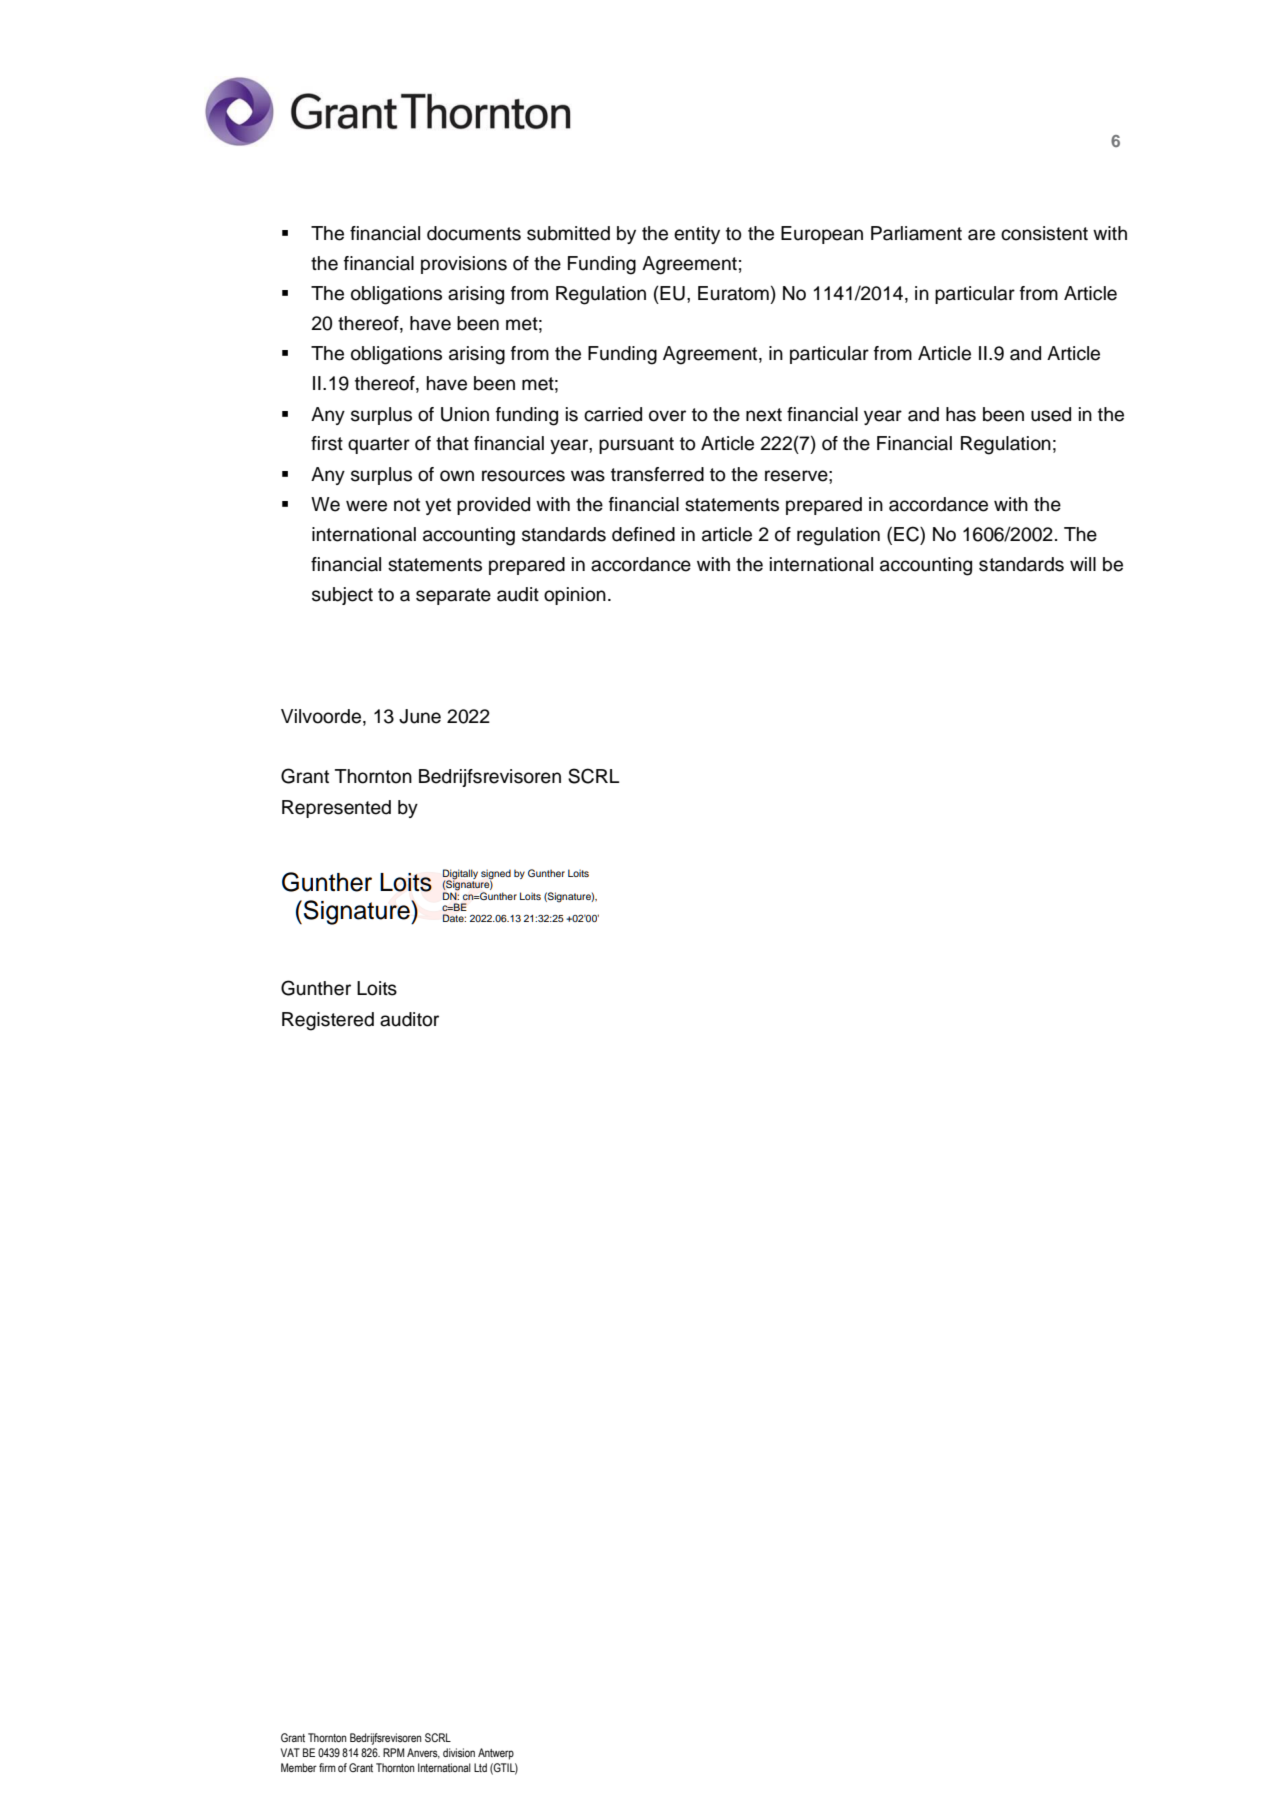 The height and width of the screenshot is (1812, 1282). Describe the element at coordinates (1083, 564) in the screenshot. I see `will` at that location.
